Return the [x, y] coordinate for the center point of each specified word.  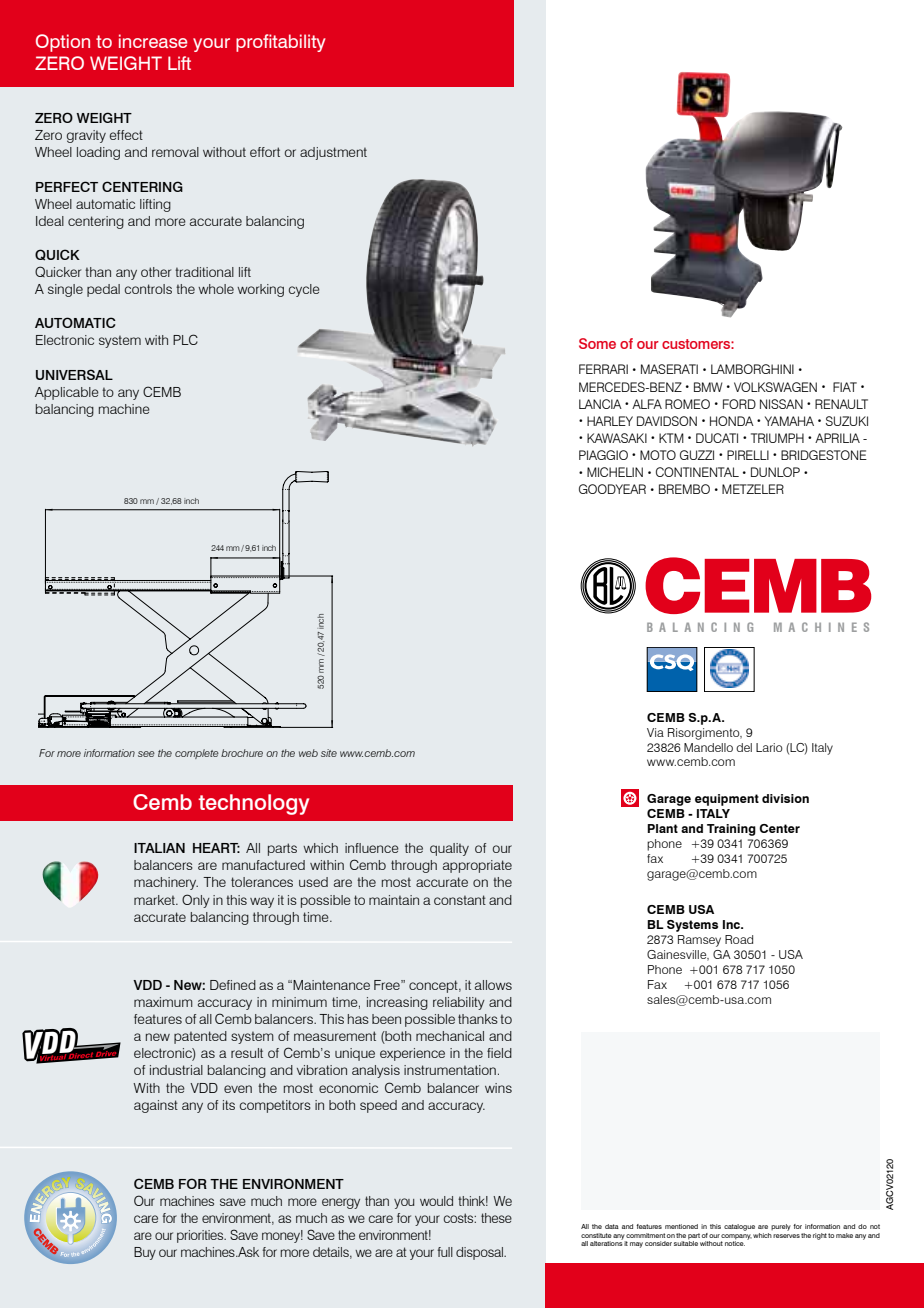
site [329, 753]
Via [655, 732]
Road [739, 939]
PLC [185, 339]
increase [153, 41]
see [146, 754]
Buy [145, 1253]
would [436, 1201]
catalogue [739, 1227]
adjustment [333, 153]
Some [597, 343]
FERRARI [603, 369]
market [155, 900]
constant [460, 900]
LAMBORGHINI [752, 369]
